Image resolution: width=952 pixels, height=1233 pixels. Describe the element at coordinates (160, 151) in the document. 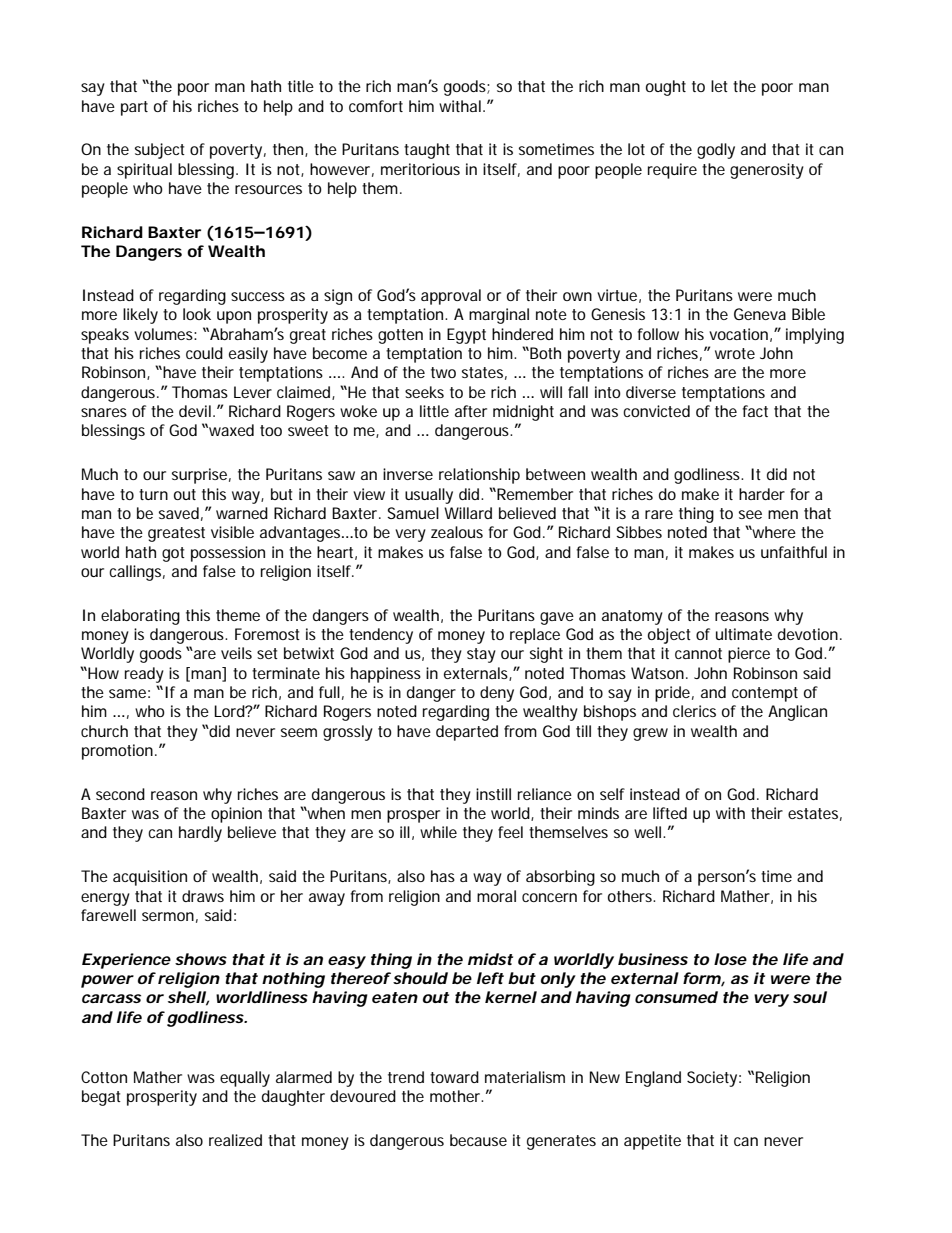

I see `subject` at that location.
